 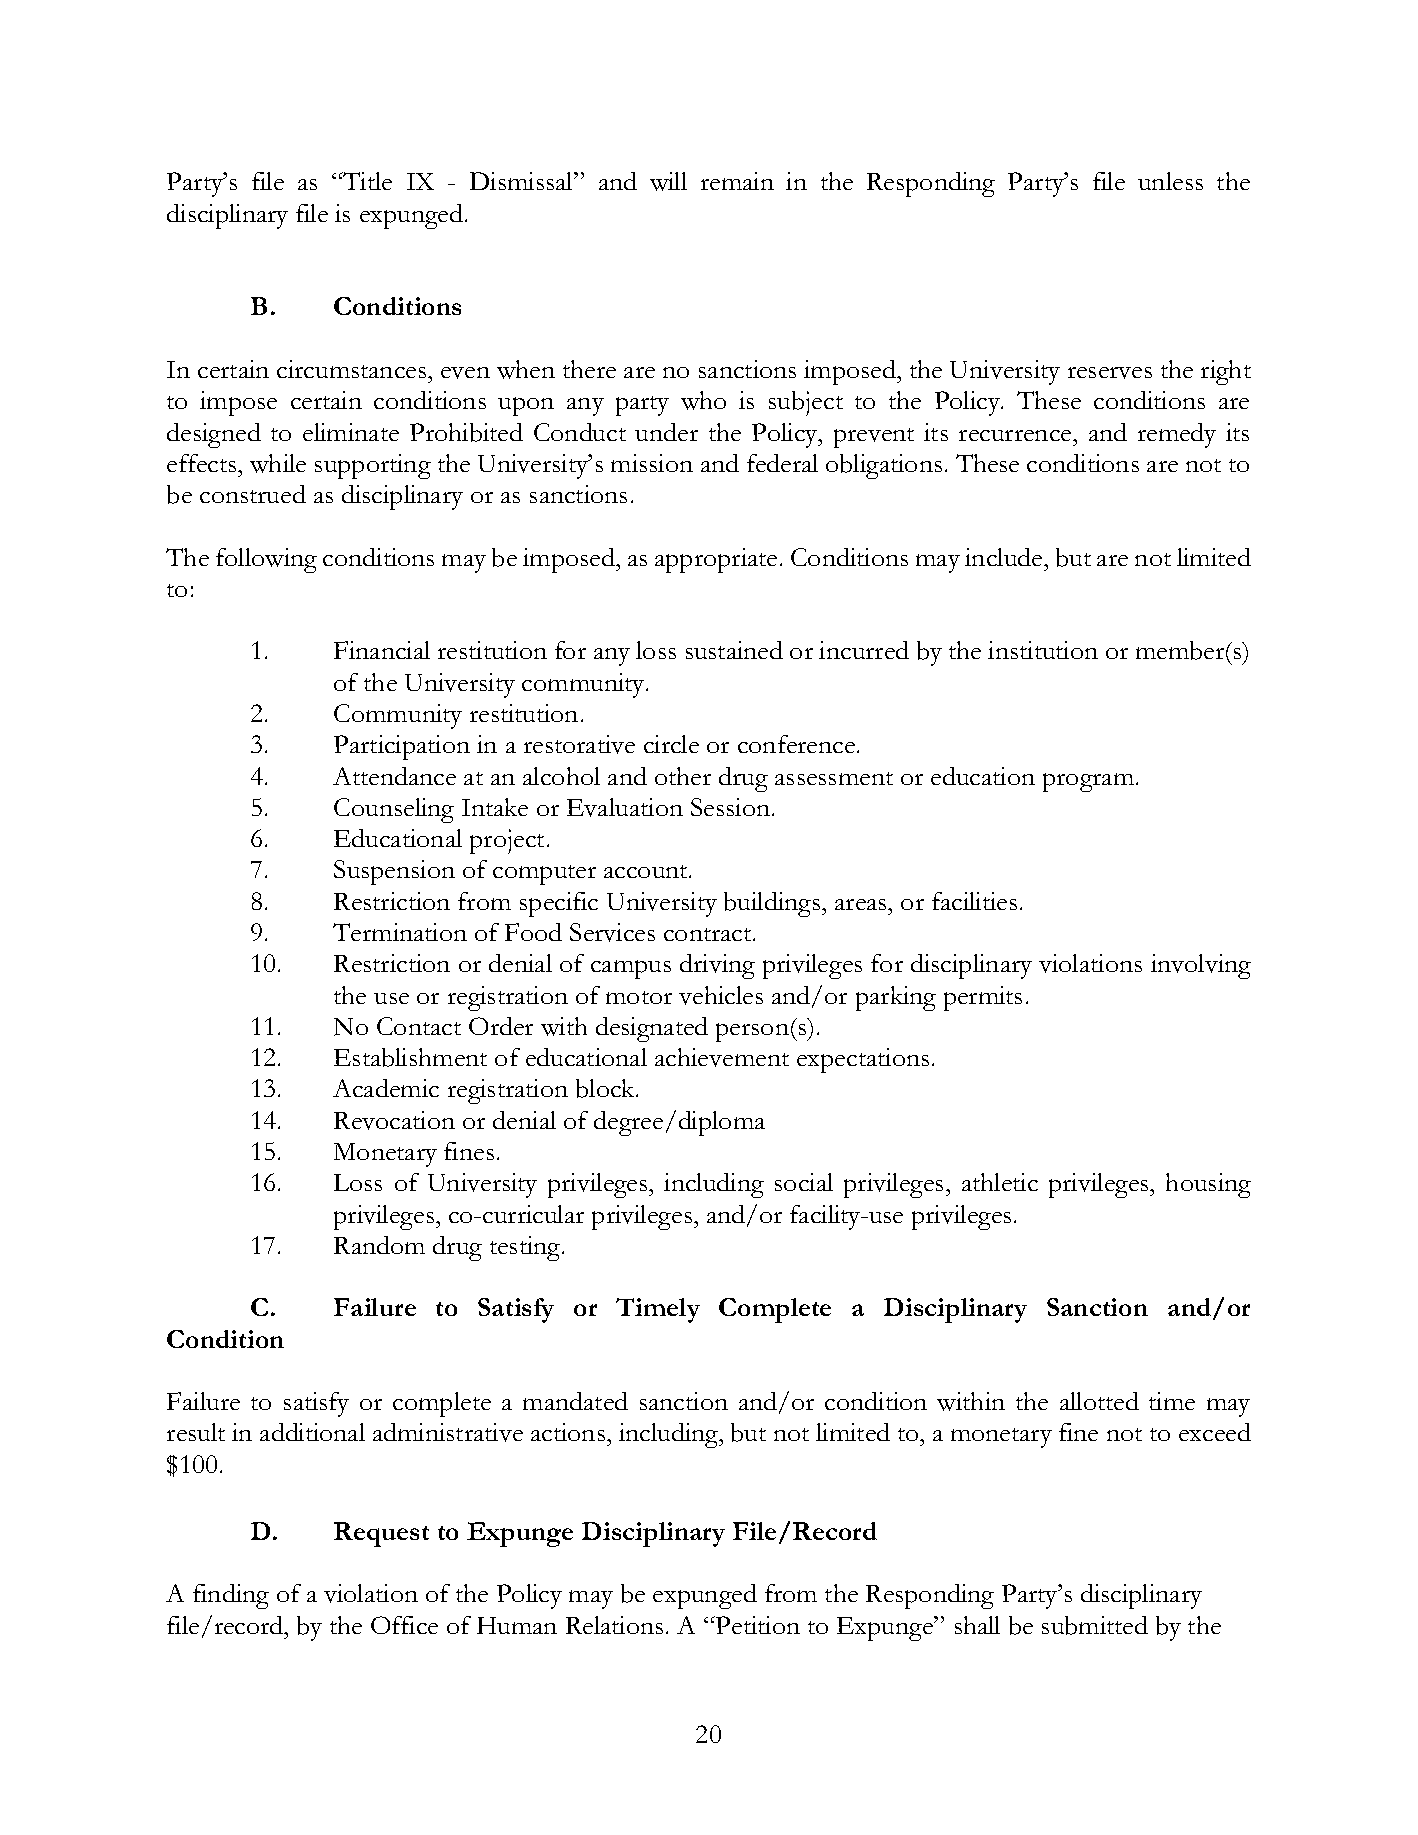 What do you see at coordinates (366, 181) in the image?
I see `Title` at bounding box center [366, 181].
